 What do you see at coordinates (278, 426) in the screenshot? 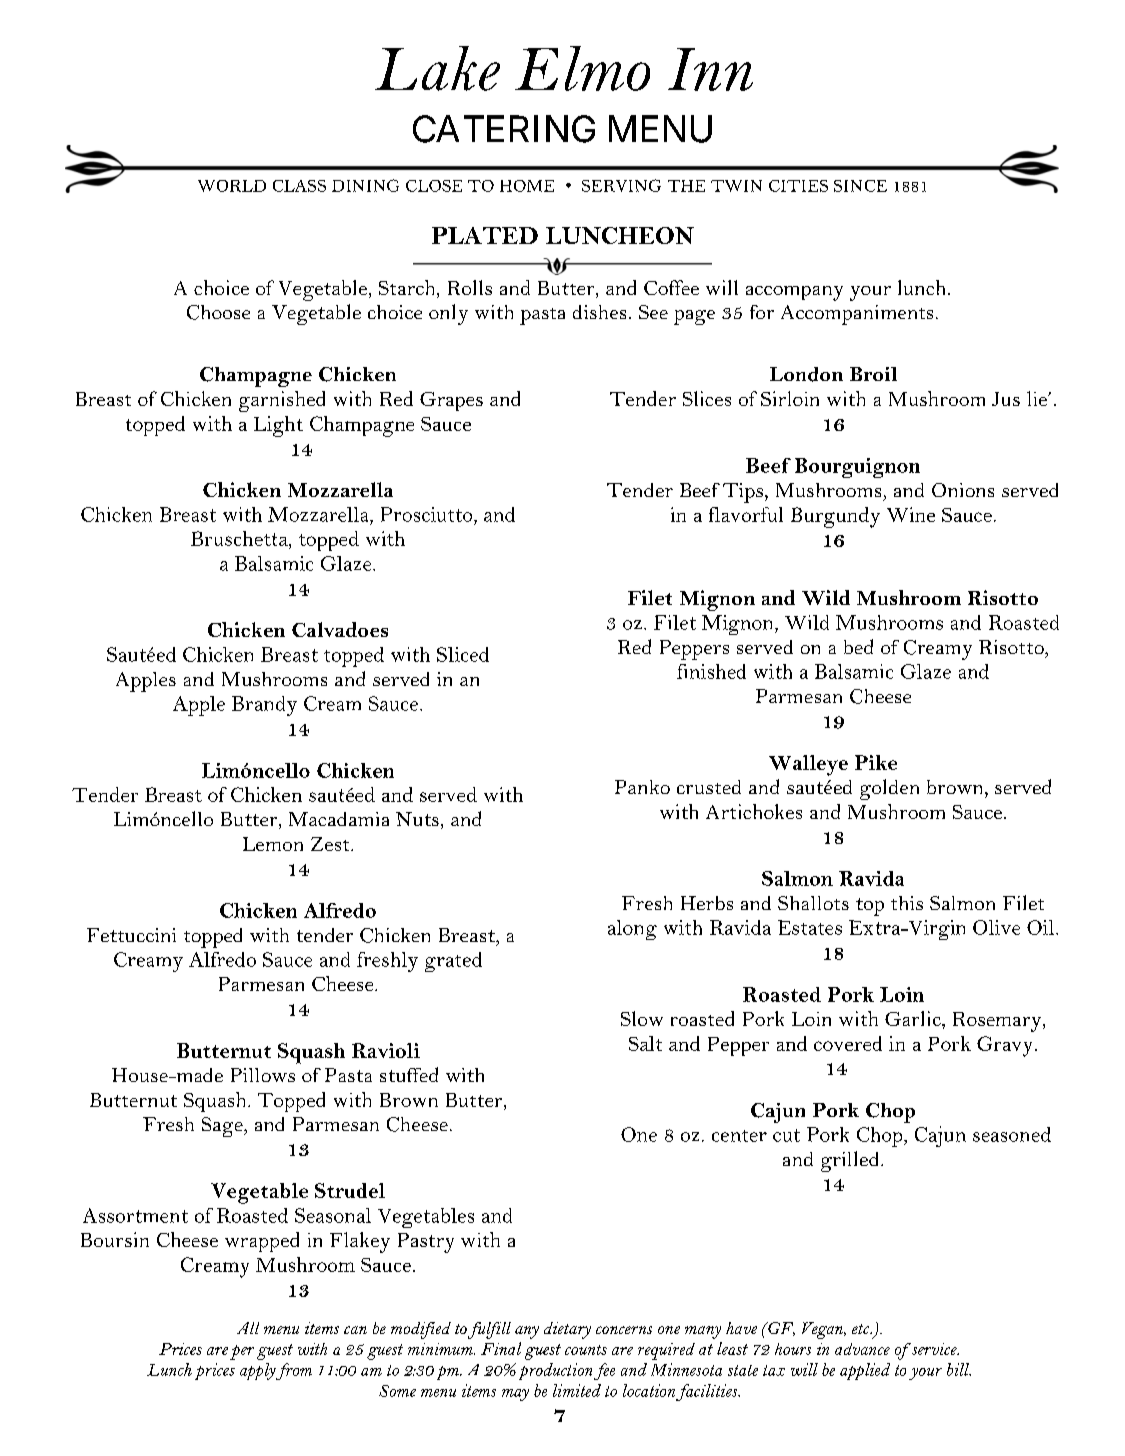
I see `Light` at bounding box center [278, 426].
